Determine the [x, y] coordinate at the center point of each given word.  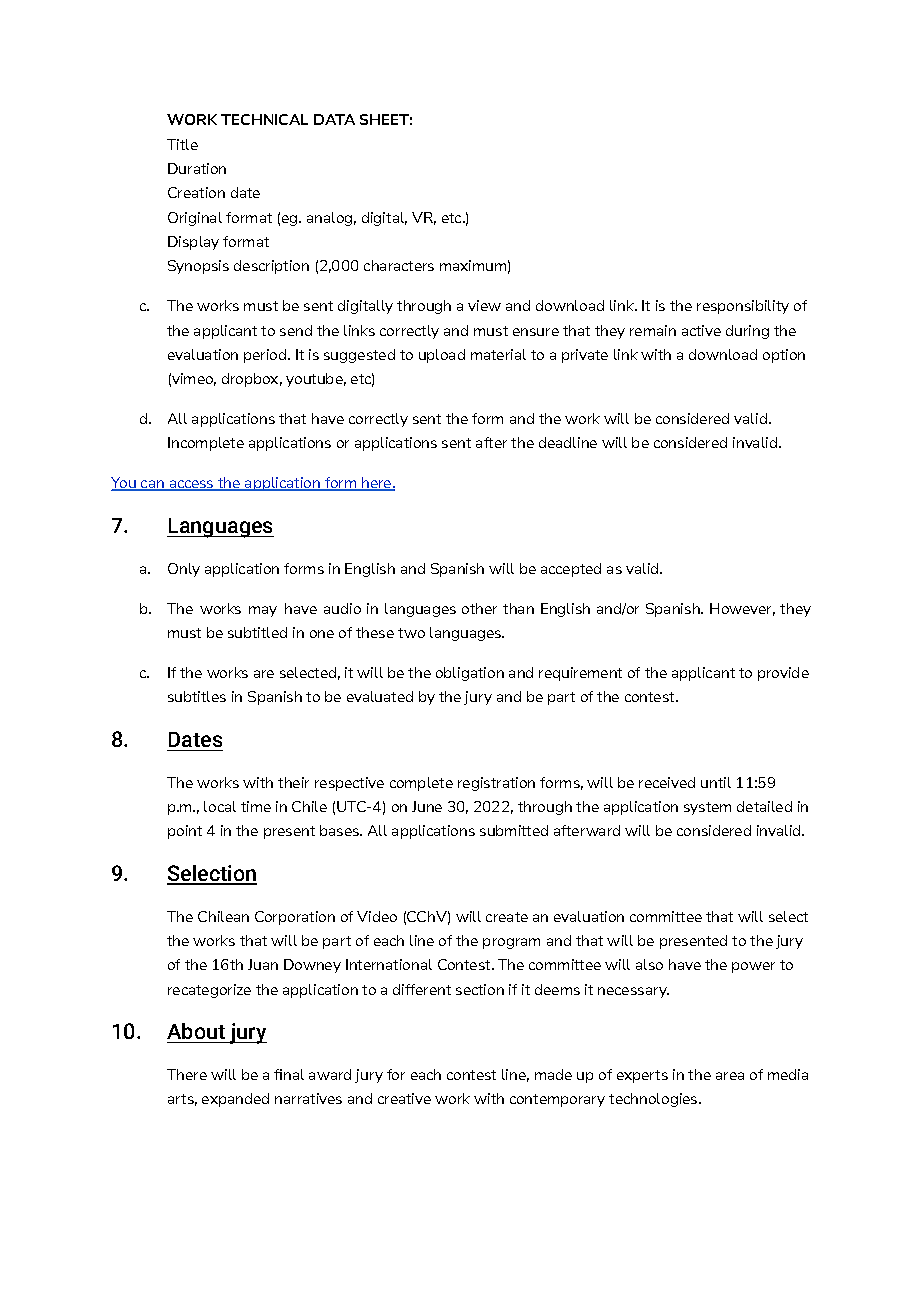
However [742, 609]
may [263, 611]
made [553, 1074]
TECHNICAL [264, 119]
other [479, 608]
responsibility [743, 307]
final [289, 1074]
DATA [334, 119]
